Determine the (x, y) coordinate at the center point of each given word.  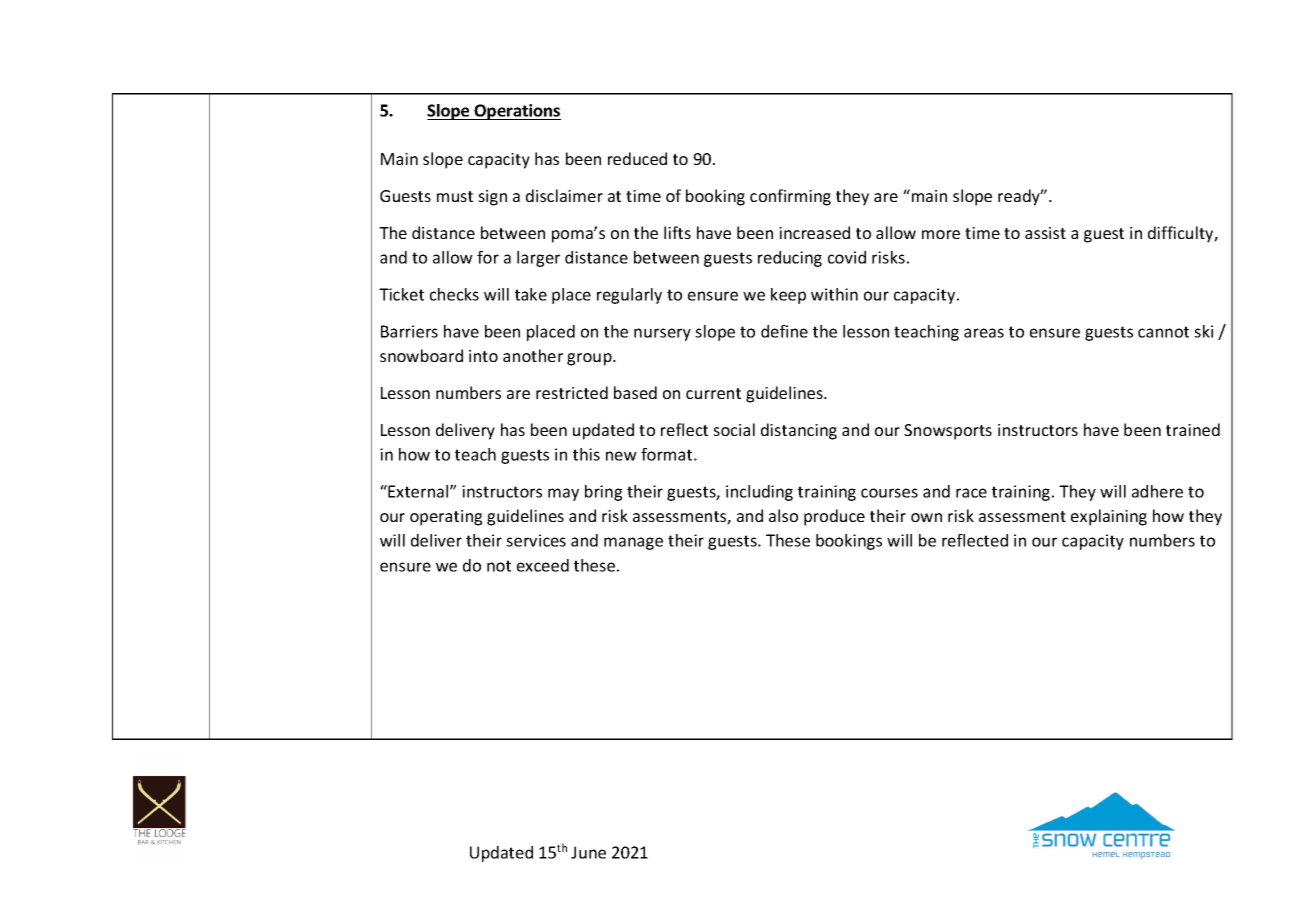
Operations (517, 112)
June (588, 852)
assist (1045, 233)
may (563, 494)
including (759, 493)
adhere (1157, 491)
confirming (790, 197)
